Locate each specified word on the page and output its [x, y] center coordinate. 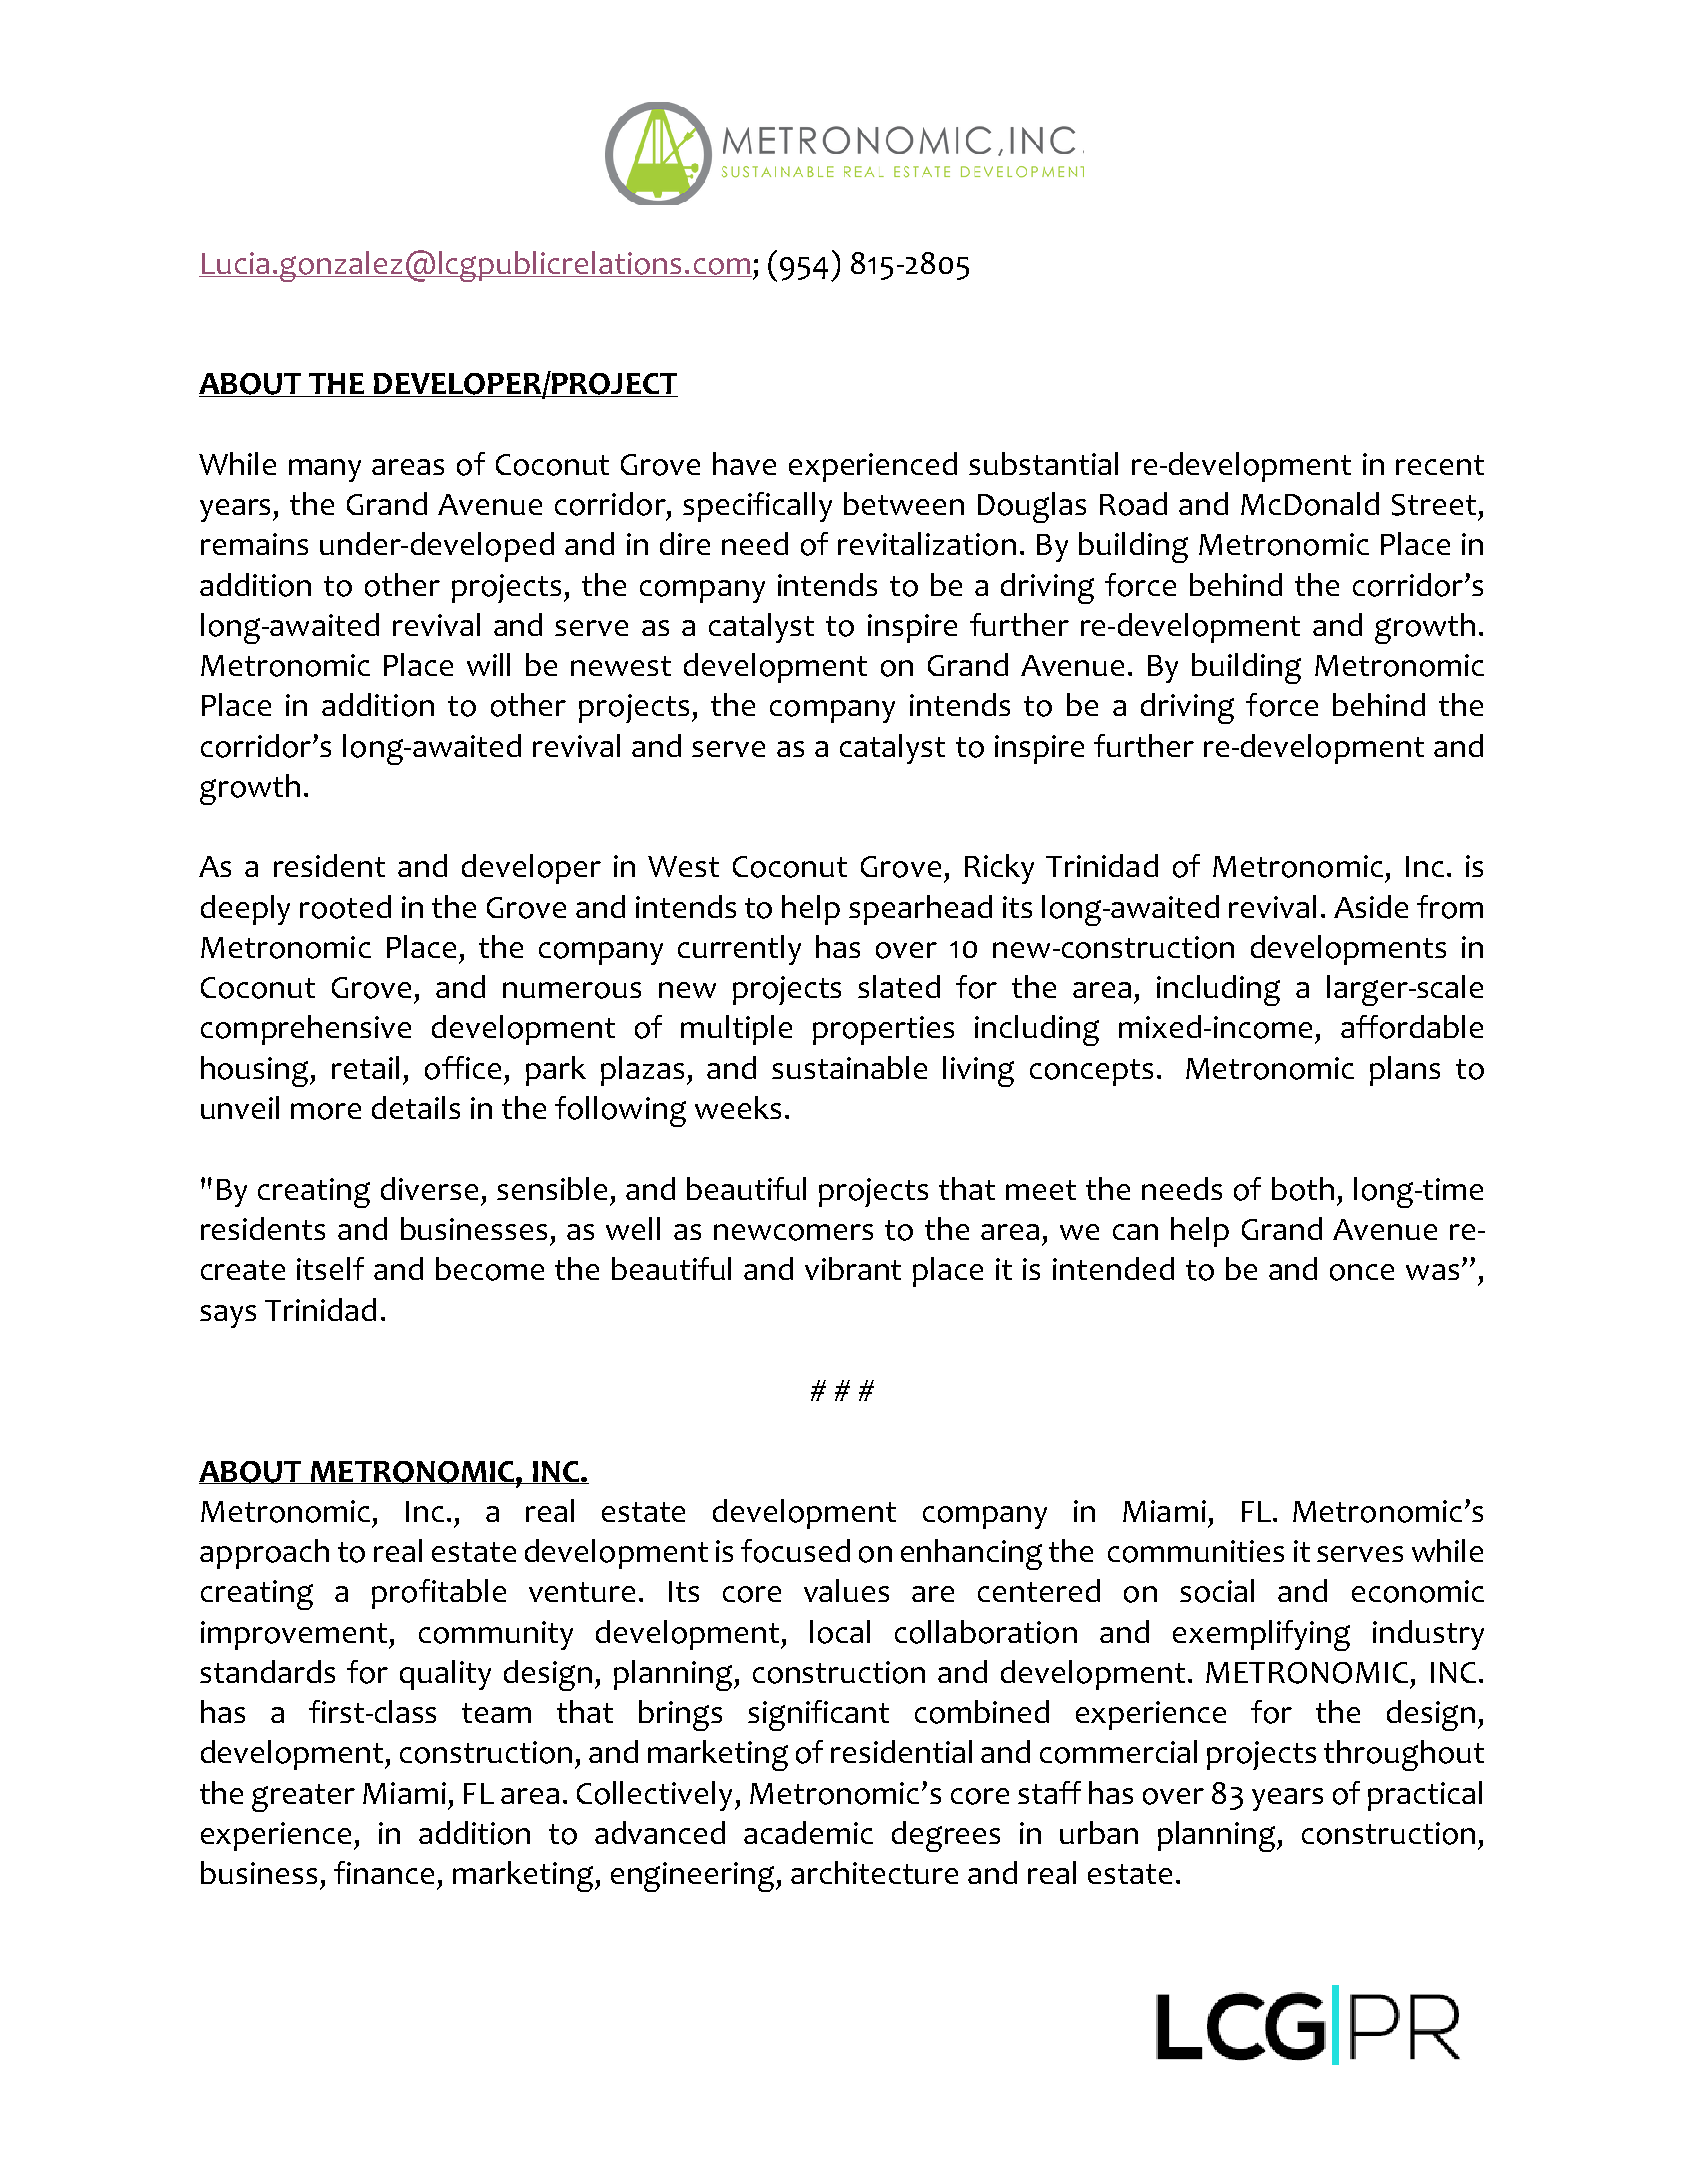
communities [1196, 1551]
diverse [429, 1188]
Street [1434, 505]
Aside [1371, 906]
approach [264, 1554]
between [904, 503]
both [1303, 1189]
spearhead [920, 910]
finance [384, 1872]
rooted [345, 907]
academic [808, 1832]
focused [795, 1551]
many [325, 470]
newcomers [793, 1232]
